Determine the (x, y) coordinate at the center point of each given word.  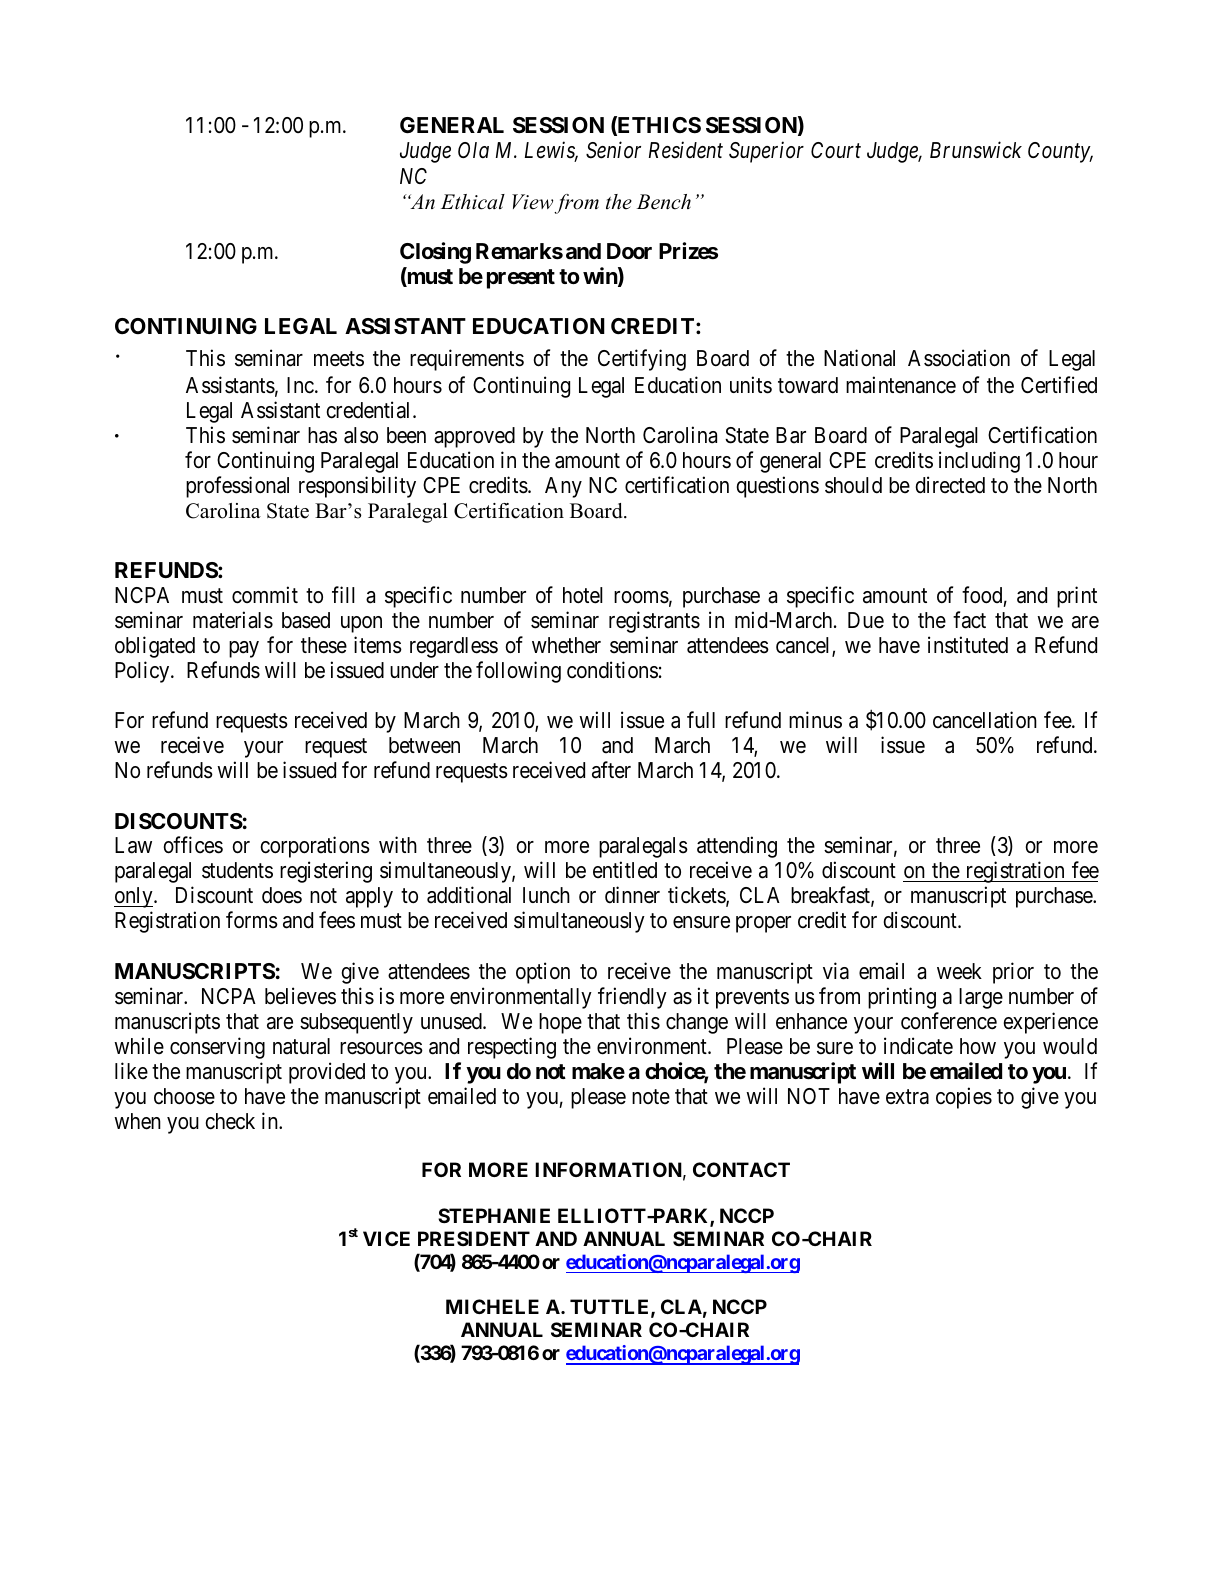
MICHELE (492, 1306)
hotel (583, 595)
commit (265, 595)
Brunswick (976, 150)
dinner (632, 895)
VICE (386, 1238)
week (959, 971)
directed (950, 485)
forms (252, 920)
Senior (613, 150)
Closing (435, 253)
